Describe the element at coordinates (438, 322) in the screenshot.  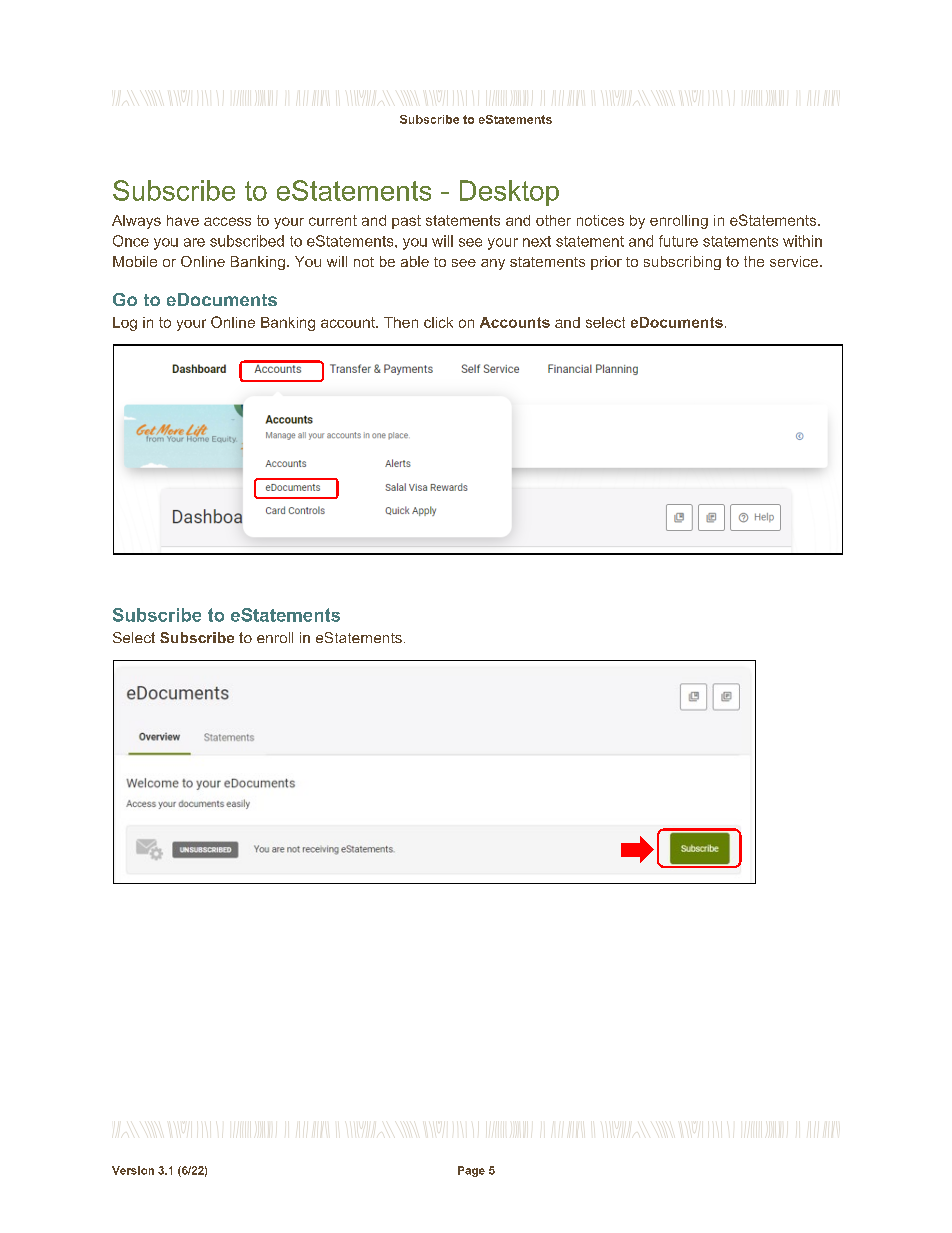
I see `click` at that location.
